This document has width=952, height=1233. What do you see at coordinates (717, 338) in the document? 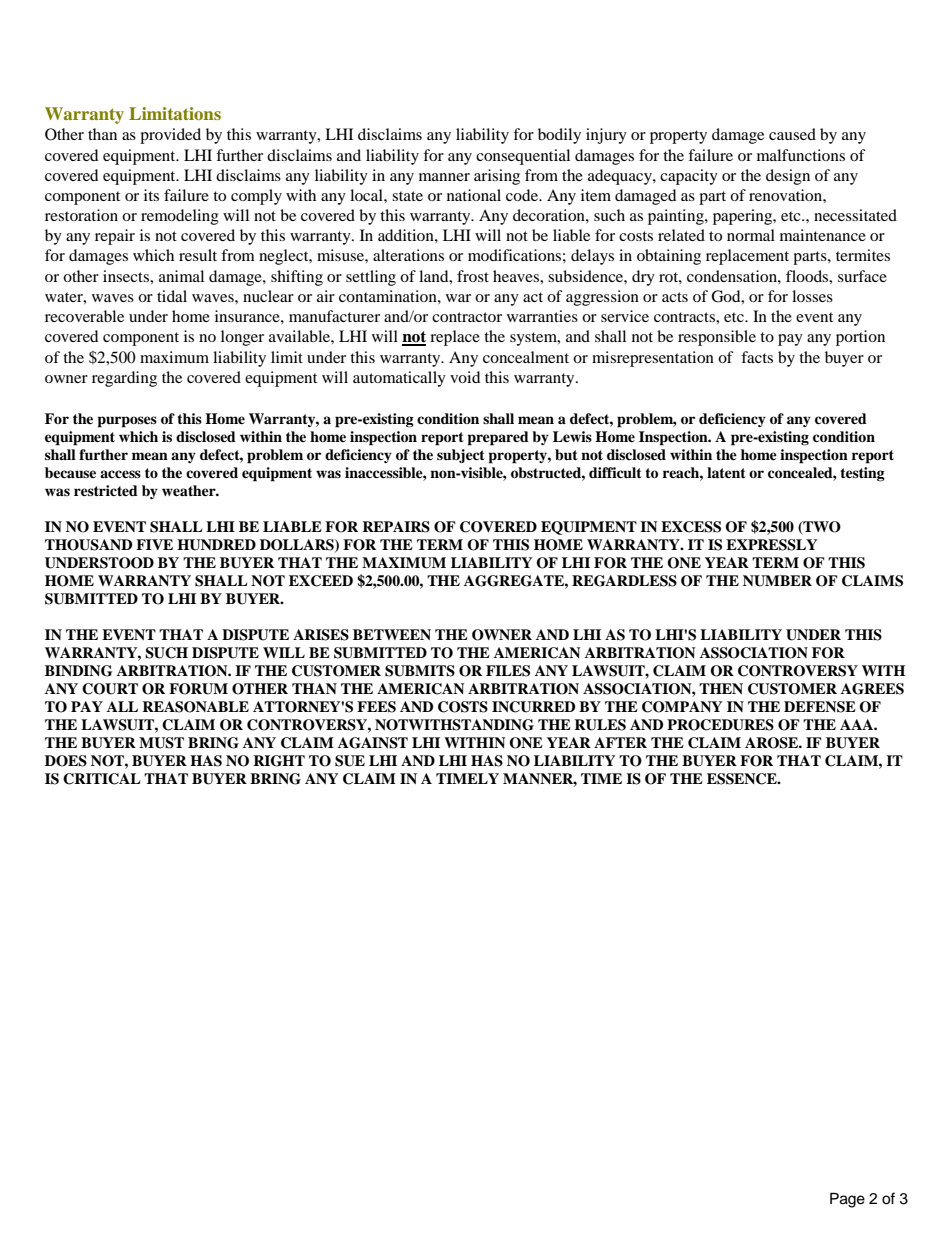
I see `responsible` at bounding box center [717, 338].
